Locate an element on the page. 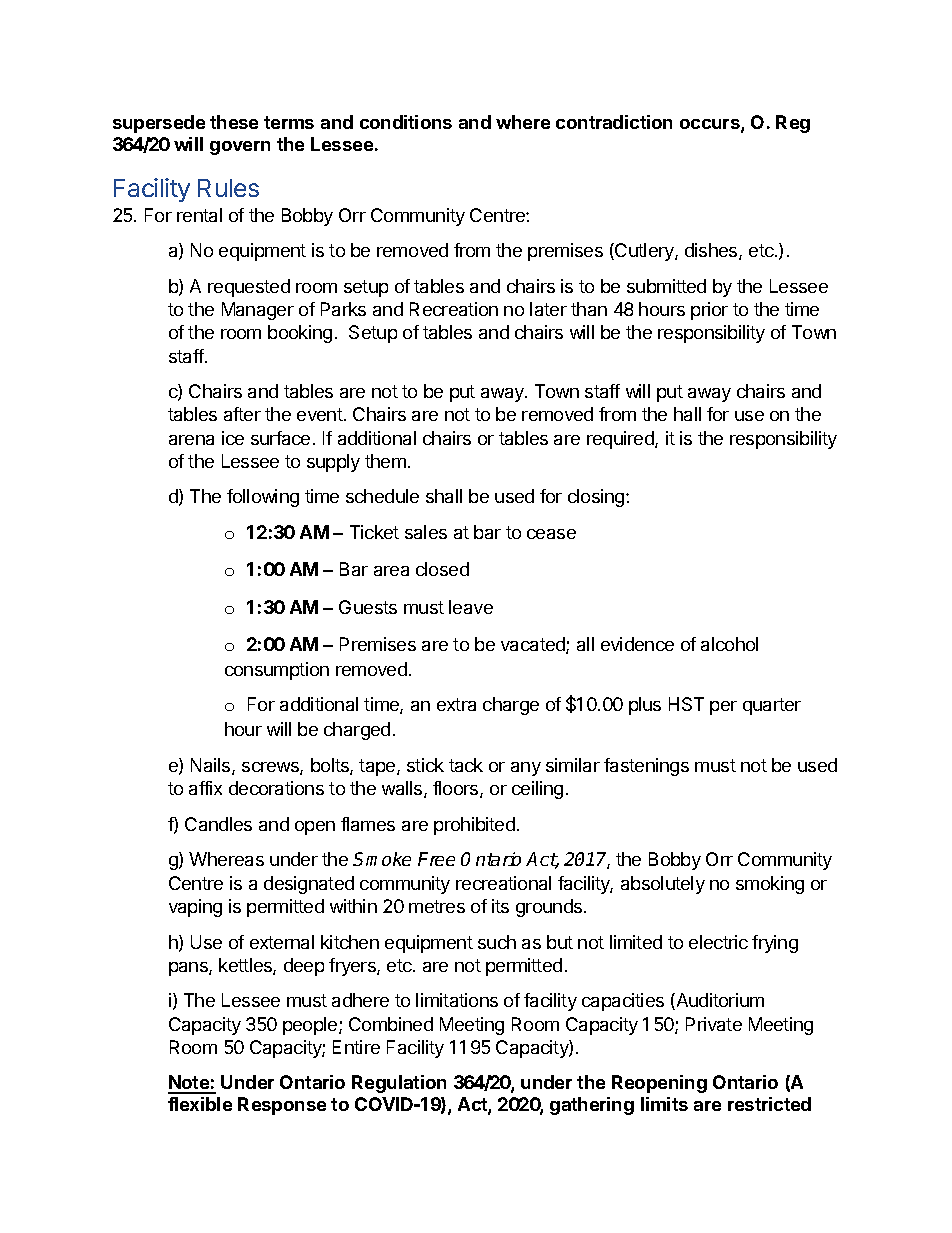 The image size is (952, 1233). govern is located at coordinates (240, 148).
